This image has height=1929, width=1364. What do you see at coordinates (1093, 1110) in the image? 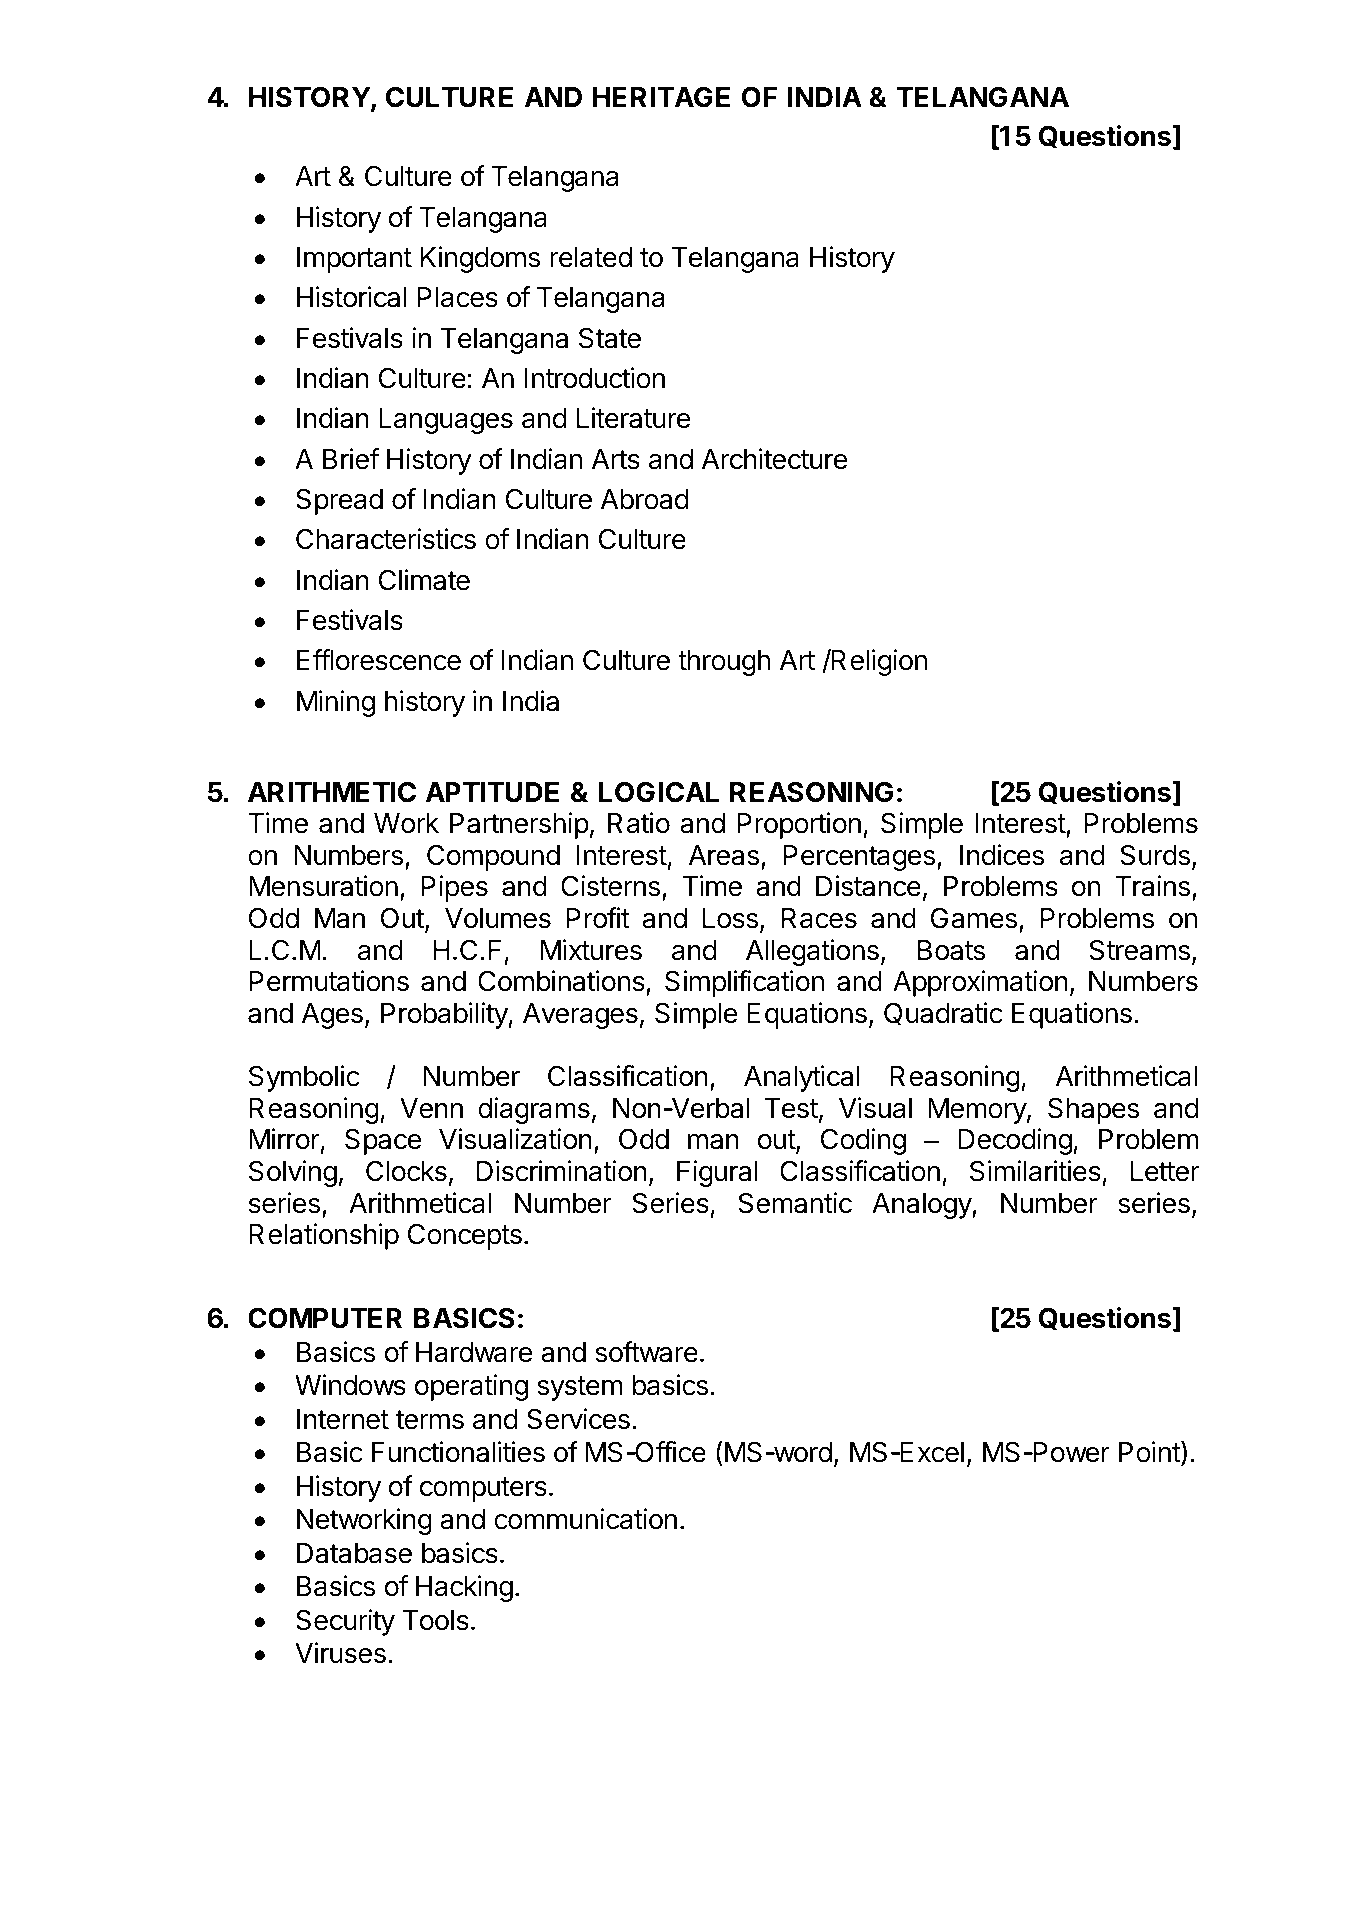
I see `Shapes` at bounding box center [1093, 1110].
